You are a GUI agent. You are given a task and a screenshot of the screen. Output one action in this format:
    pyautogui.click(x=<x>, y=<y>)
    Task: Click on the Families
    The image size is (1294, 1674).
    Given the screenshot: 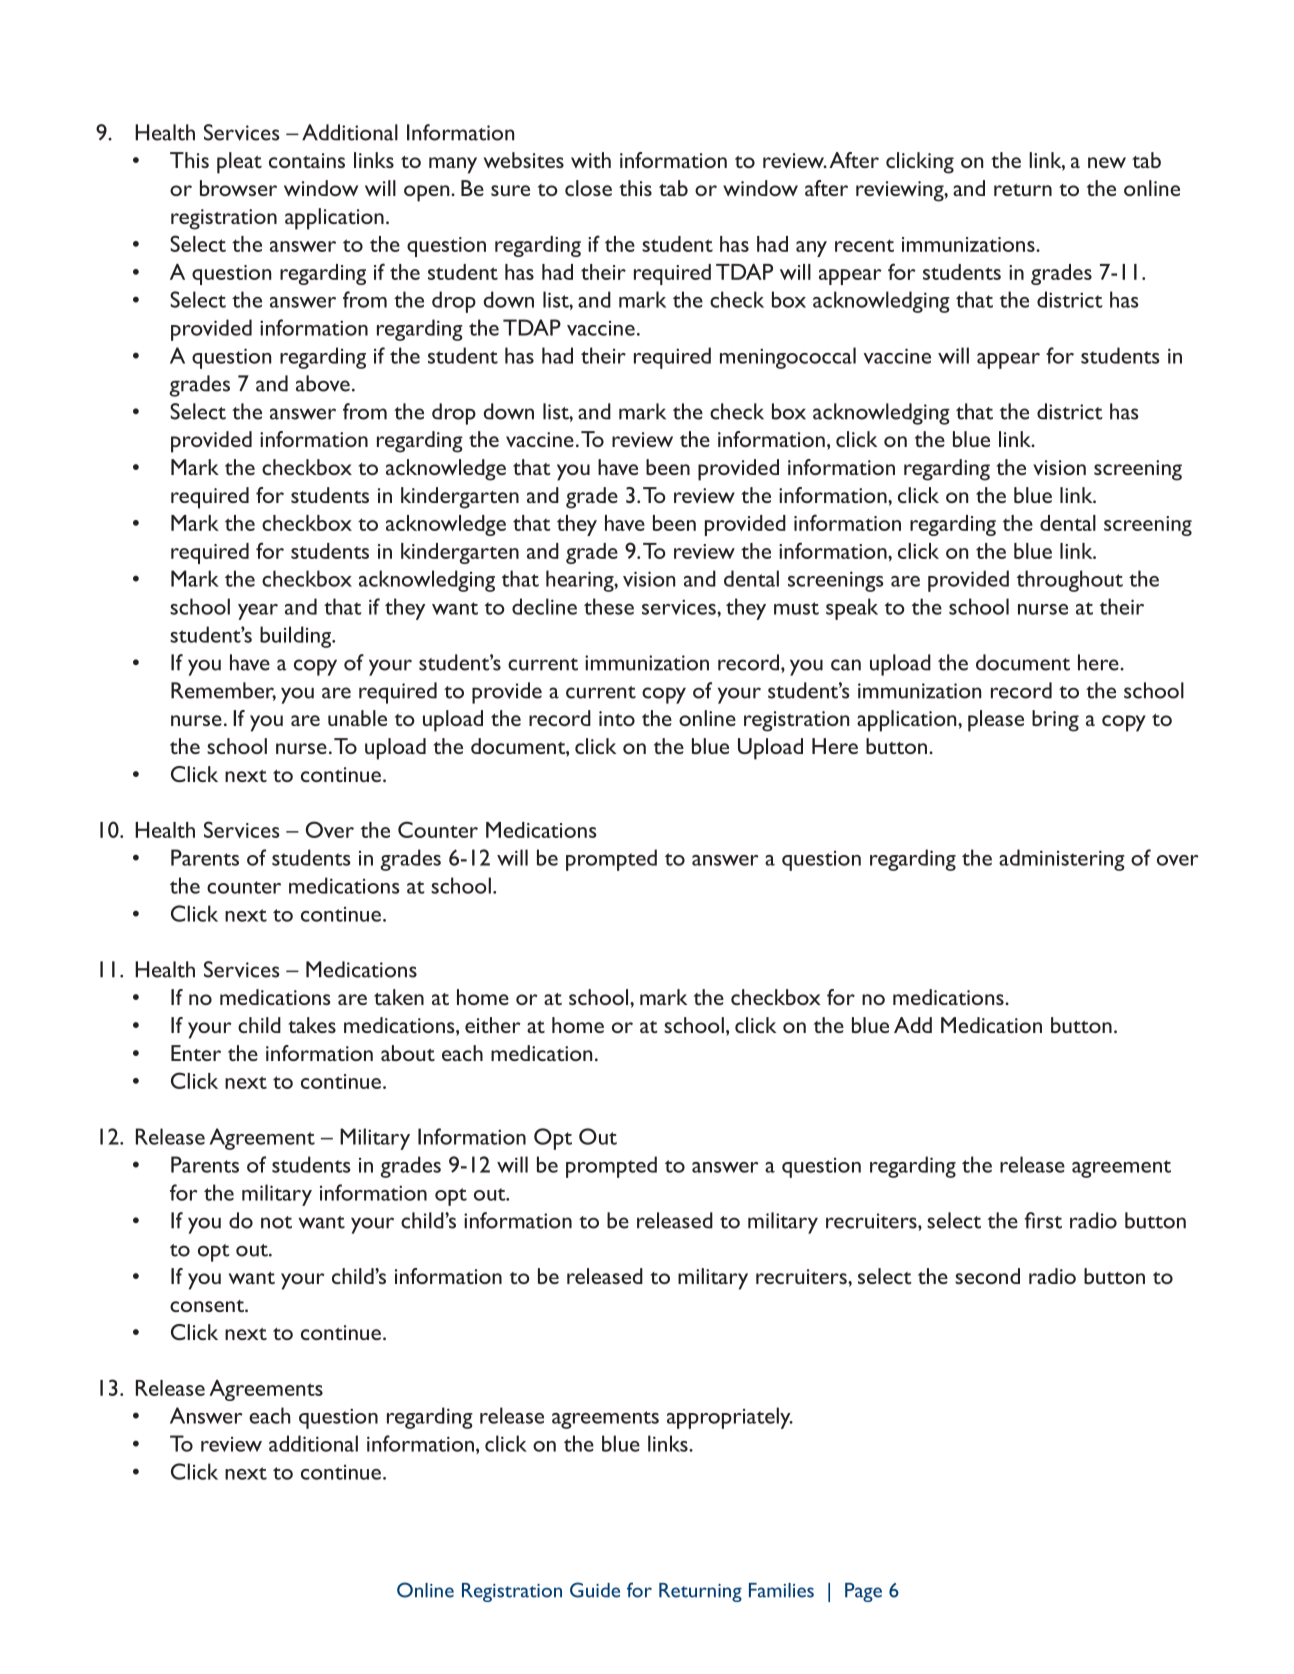 What is the action you would take?
    pyautogui.click(x=781, y=1590)
